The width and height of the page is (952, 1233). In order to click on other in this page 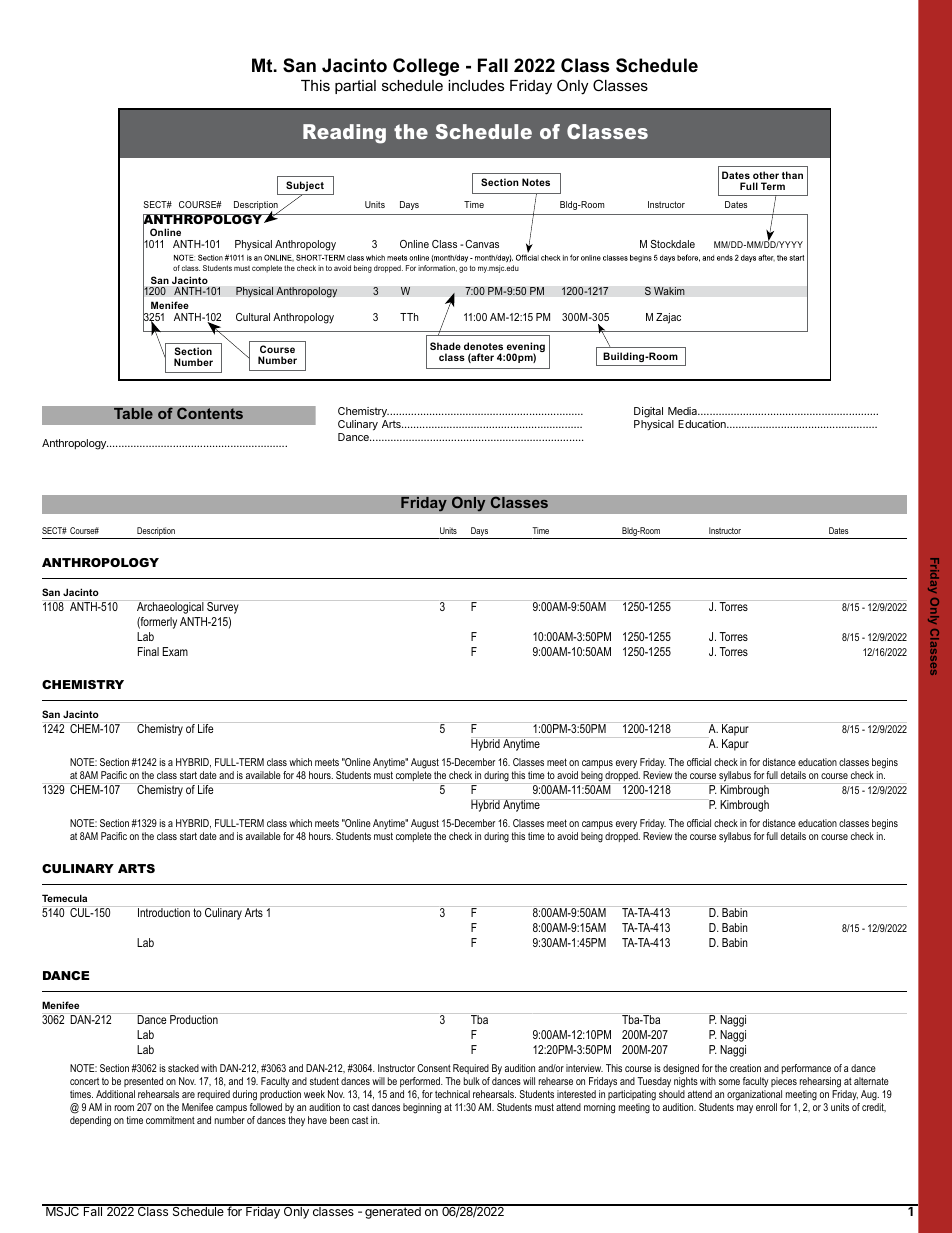, I will do `click(766, 175)`.
